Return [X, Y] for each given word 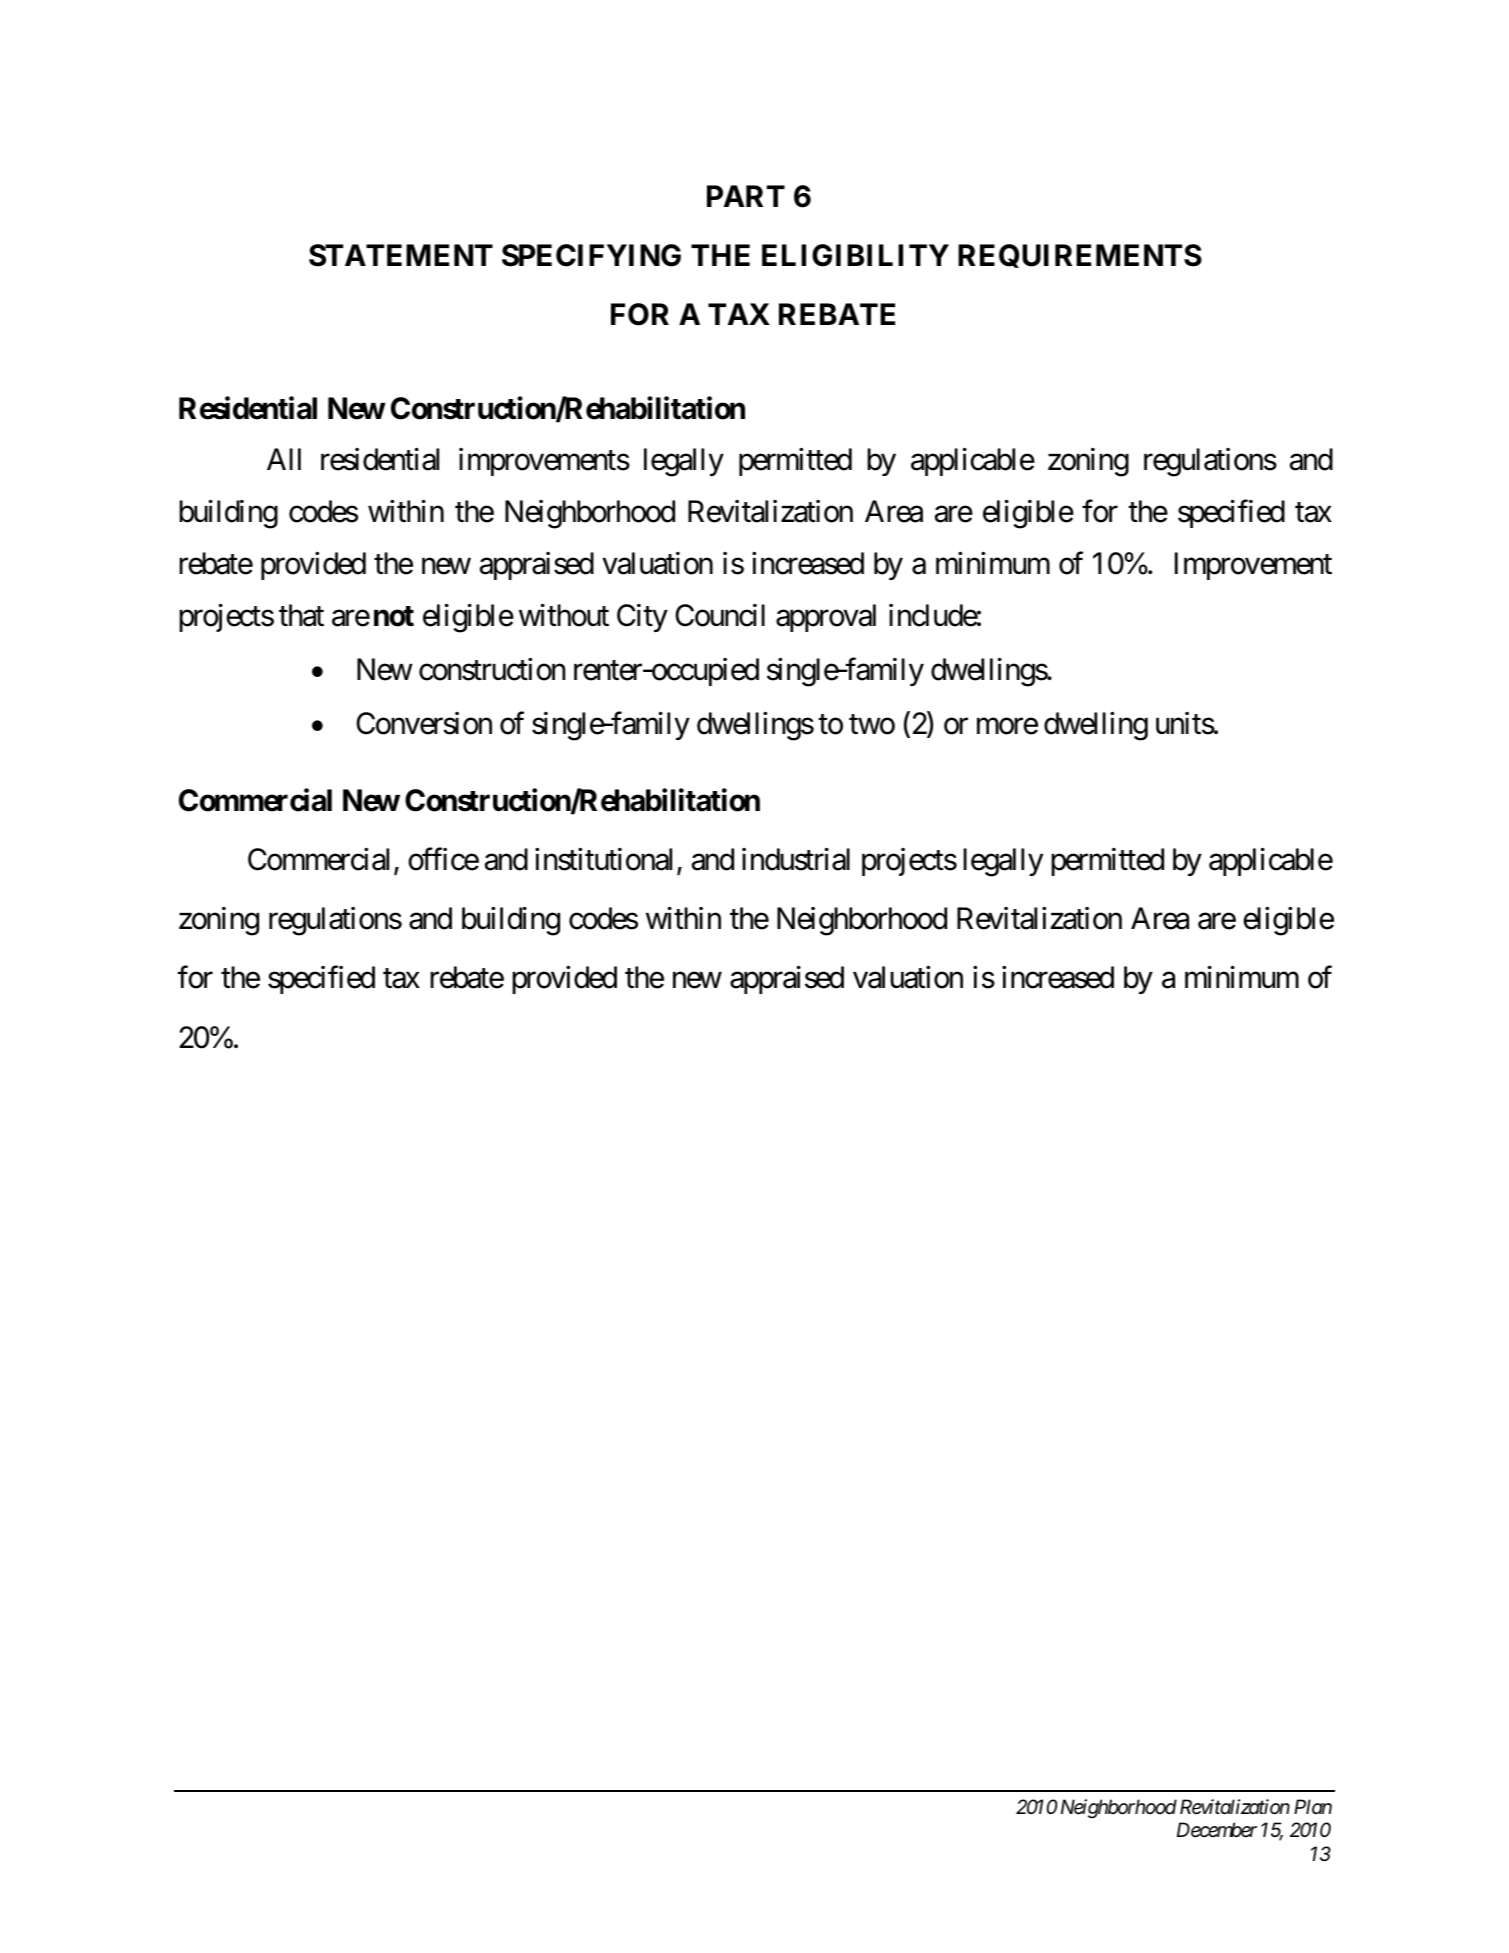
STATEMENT [401, 255]
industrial [796, 859]
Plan [1313, 1806]
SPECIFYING [591, 255]
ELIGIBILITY [855, 255]
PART [746, 196]
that [301, 615]
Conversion [424, 723]
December [1217, 1830]
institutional [606, 860]
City [642, 618]
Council [720, 615]
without [564, 615]
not [394, 616]
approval [826, 618]
